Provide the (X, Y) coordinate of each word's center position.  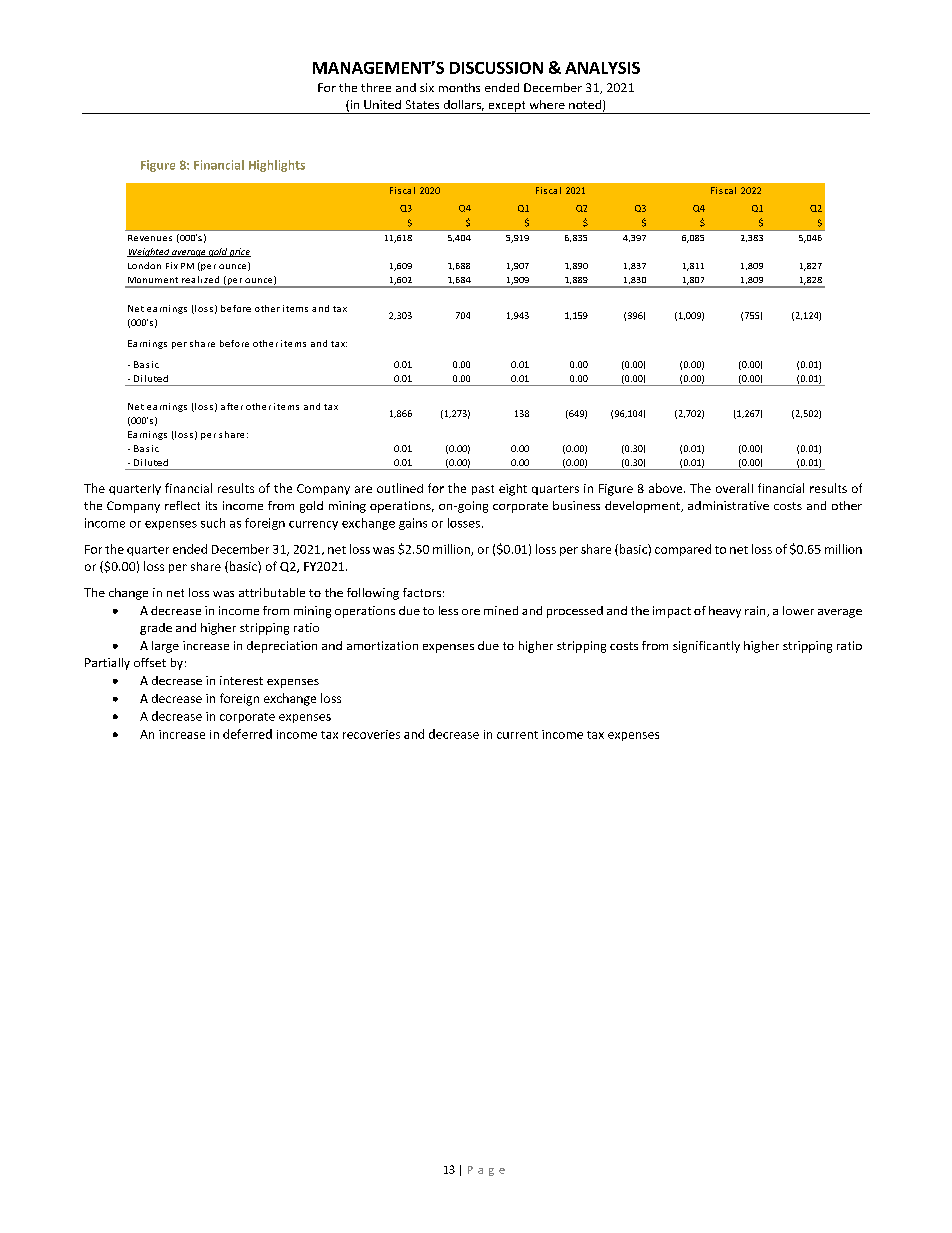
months (459, 87)
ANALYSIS (602, 68)
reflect (182, 505)
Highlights (277, 166)
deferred (247, 734)
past (483, 490)
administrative (728, 505)
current (517, 735)
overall (734, 488)
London (144, 265)
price (239, 252)
